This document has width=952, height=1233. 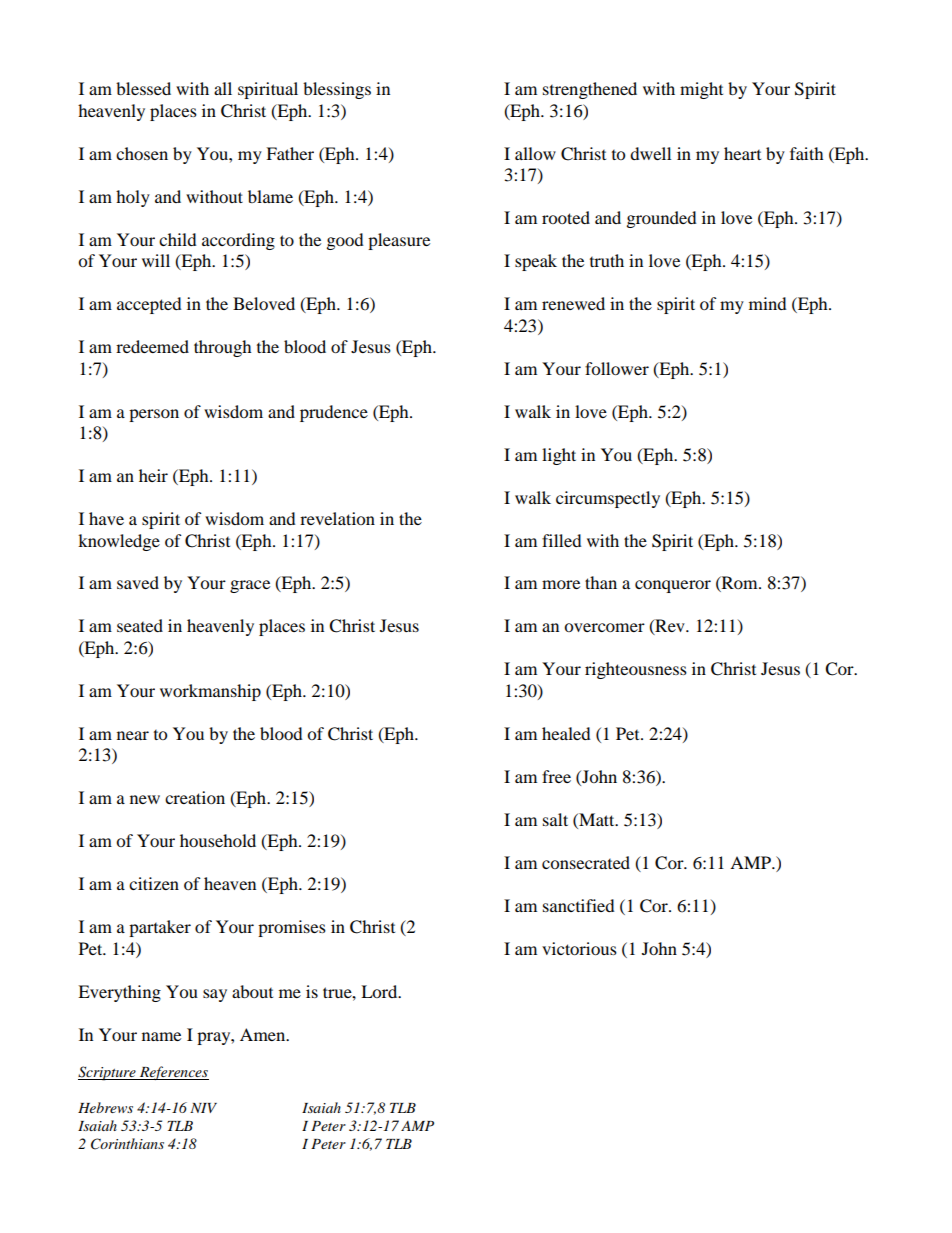 I want to click on light, so click(x=559, y=456).
